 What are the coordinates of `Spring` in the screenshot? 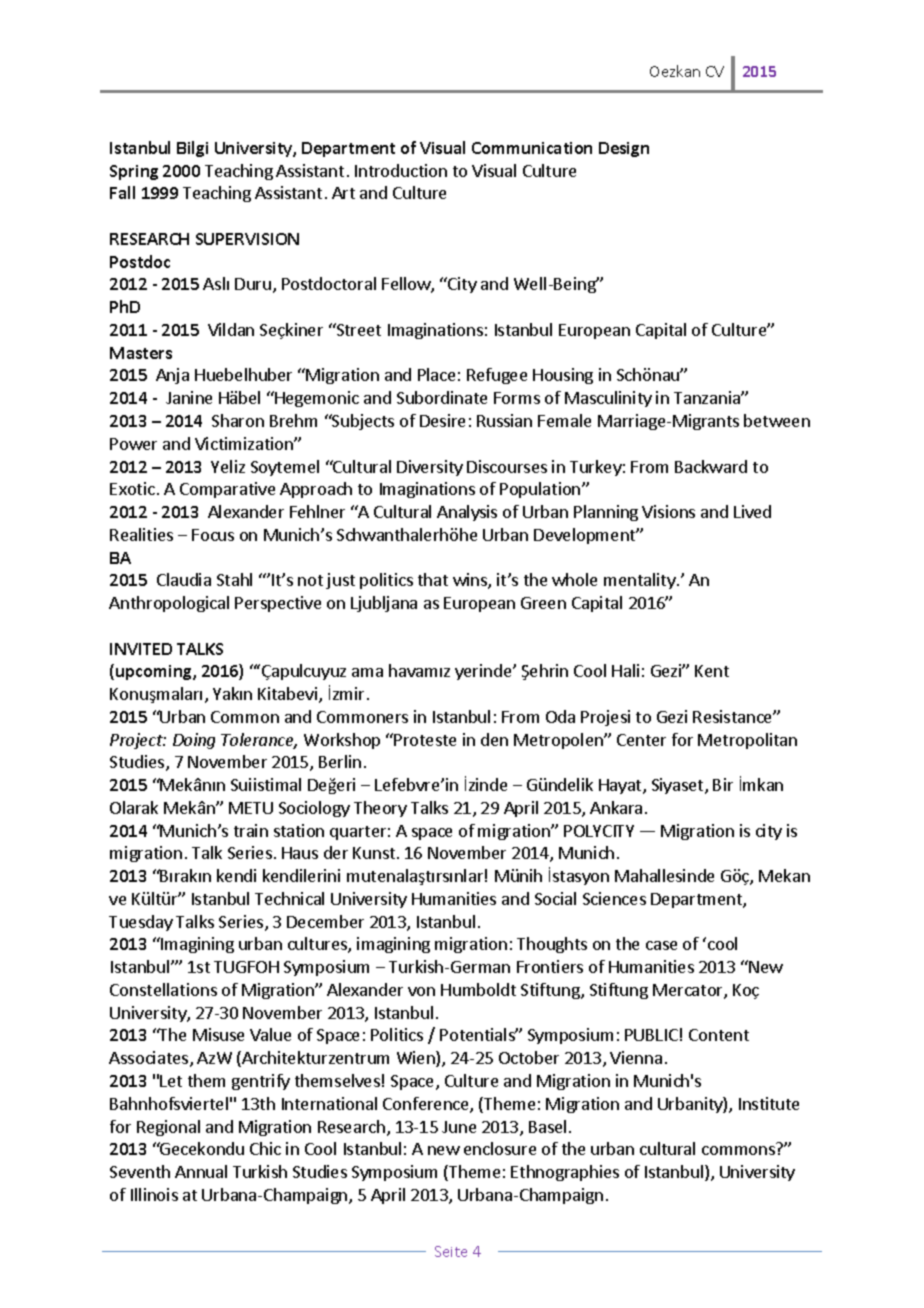 It's located at (134, 172).
